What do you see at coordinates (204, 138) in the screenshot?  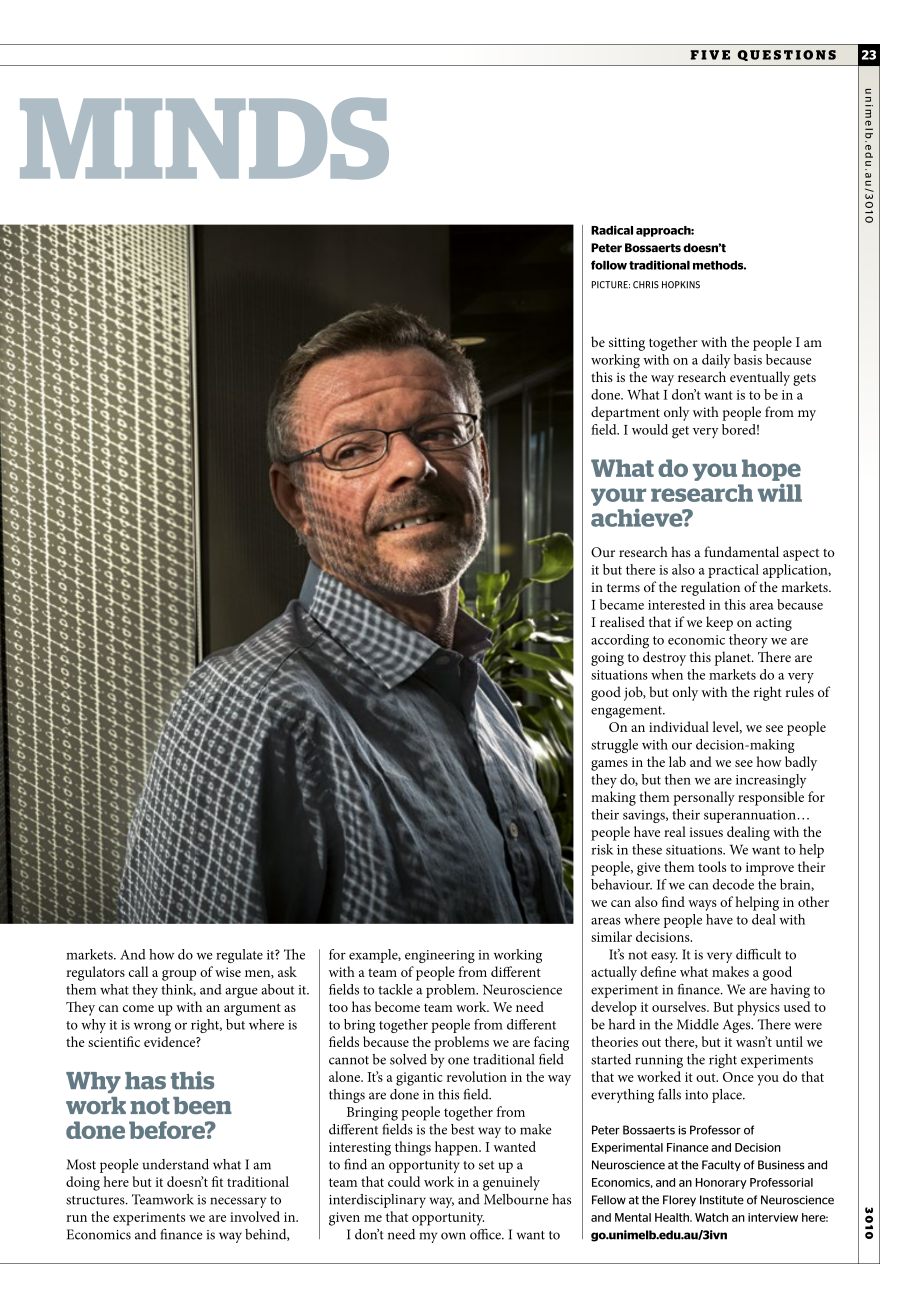 I see `MINDS` at bounding box center [204, 138].
